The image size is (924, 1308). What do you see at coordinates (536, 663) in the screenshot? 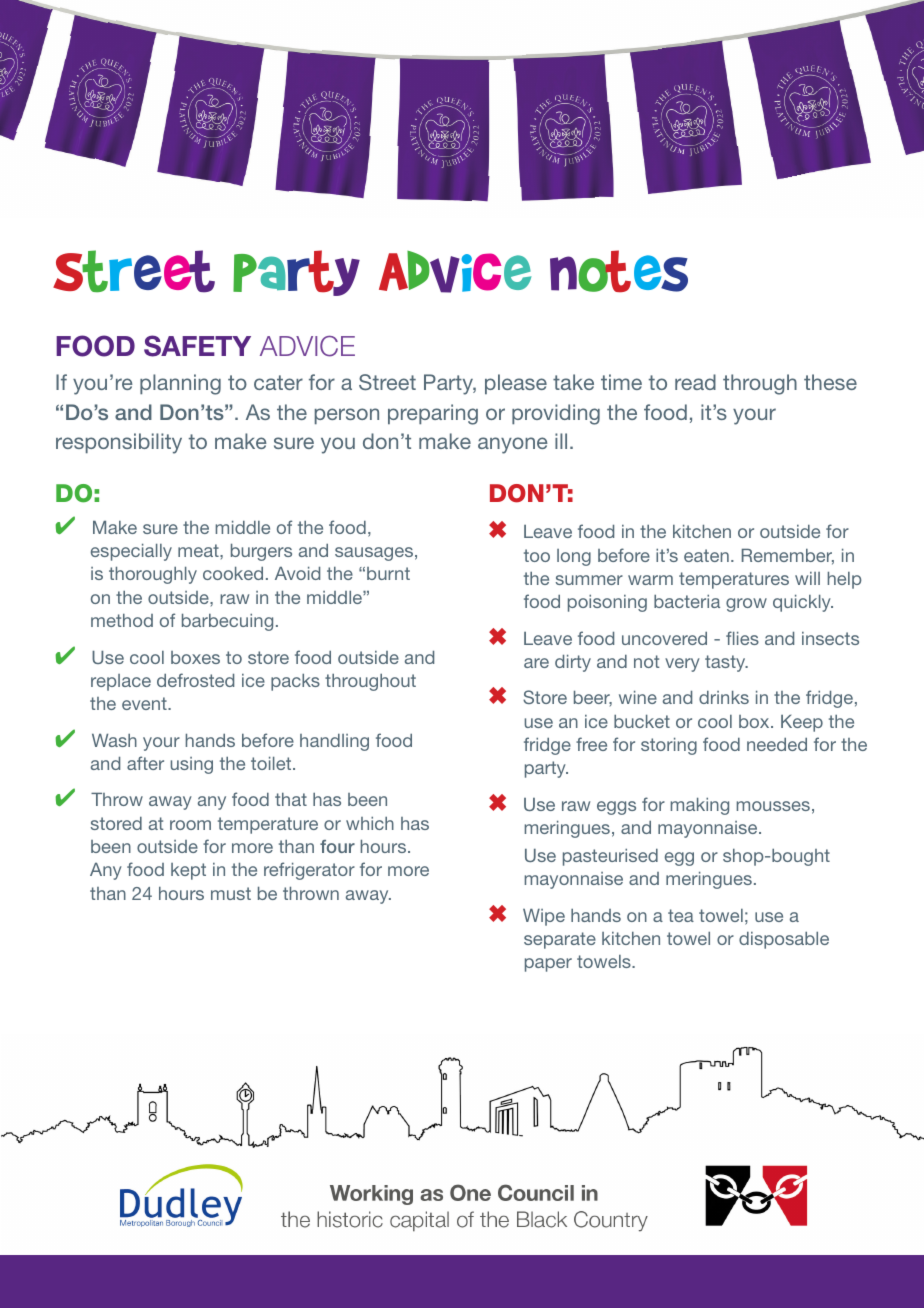
I see `are` at bounding box center [536, 663].
